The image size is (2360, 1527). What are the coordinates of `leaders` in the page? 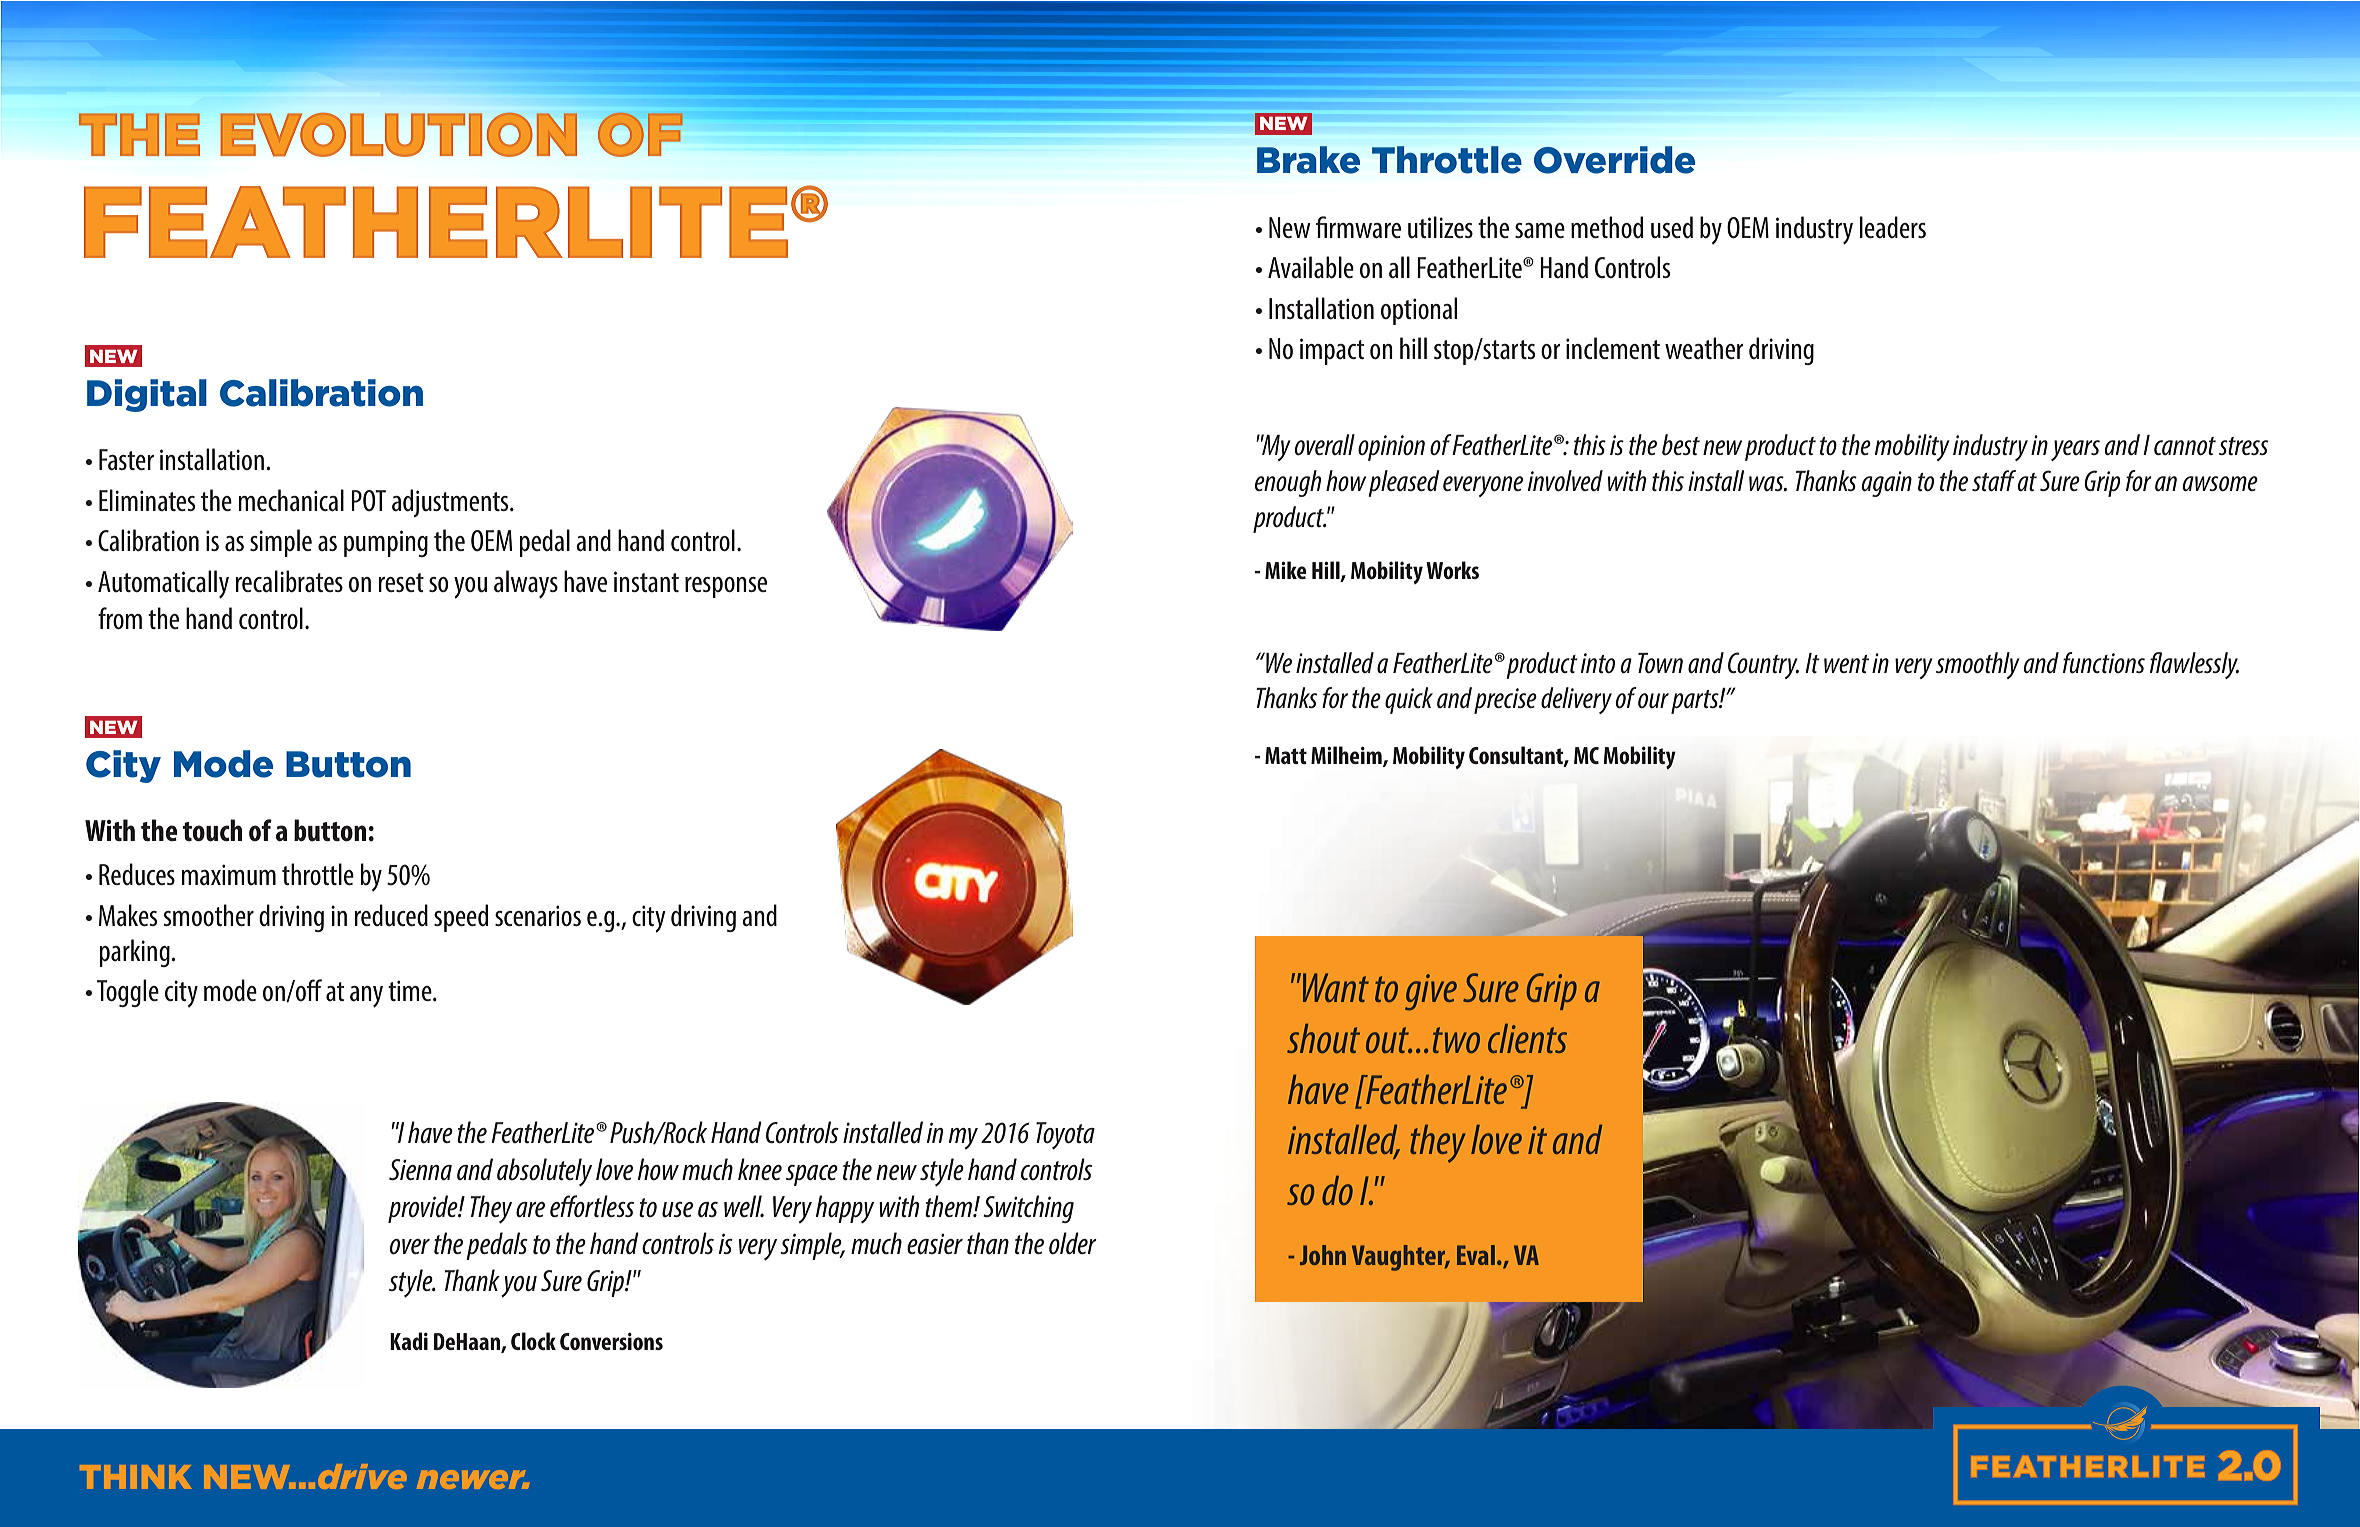 It's located at (1893, 227).
